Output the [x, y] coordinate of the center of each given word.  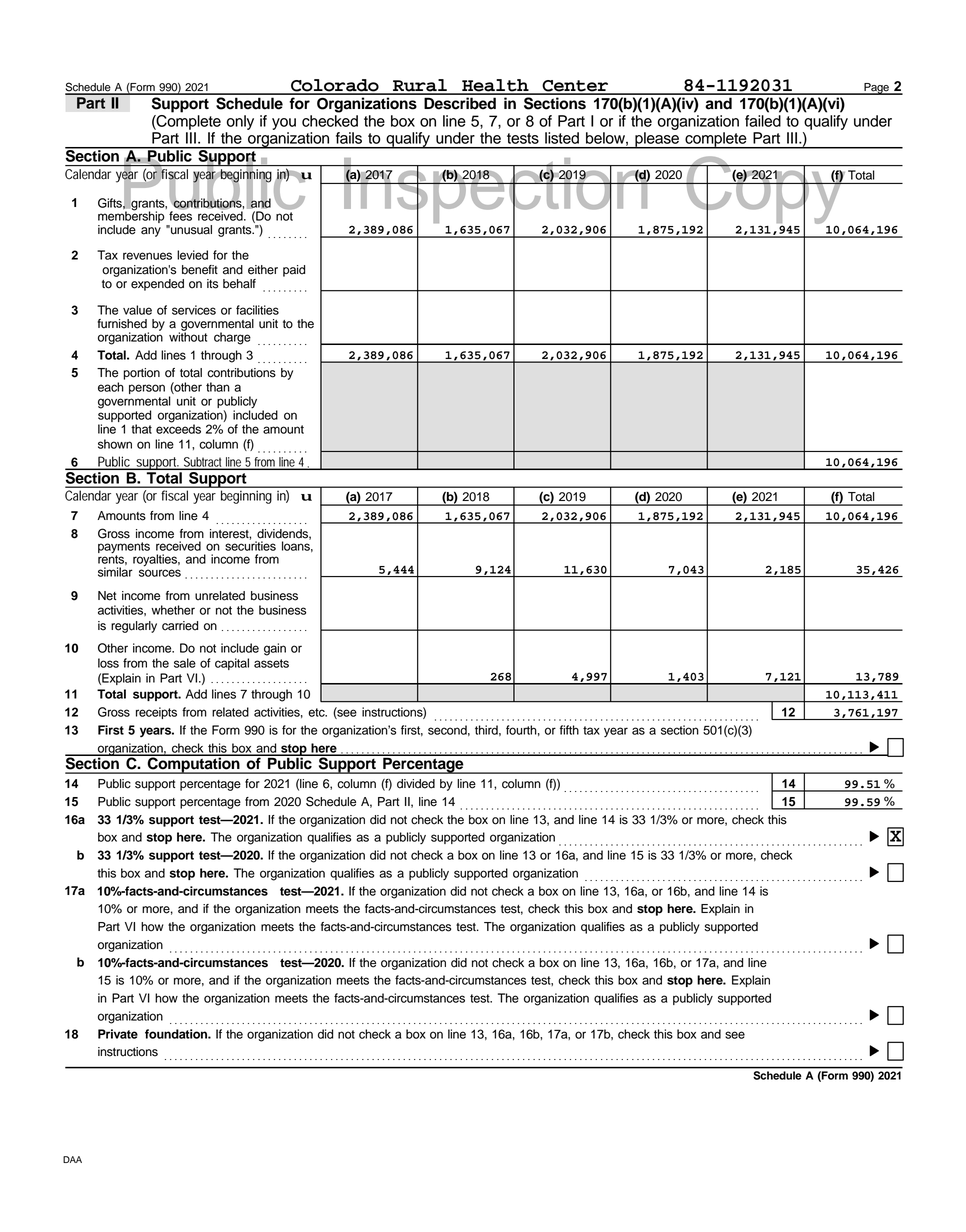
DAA [72, 1159]
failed [763, 121]
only [240, 122]
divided [416, 784]
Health [495, 86]
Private [118, 1034]
